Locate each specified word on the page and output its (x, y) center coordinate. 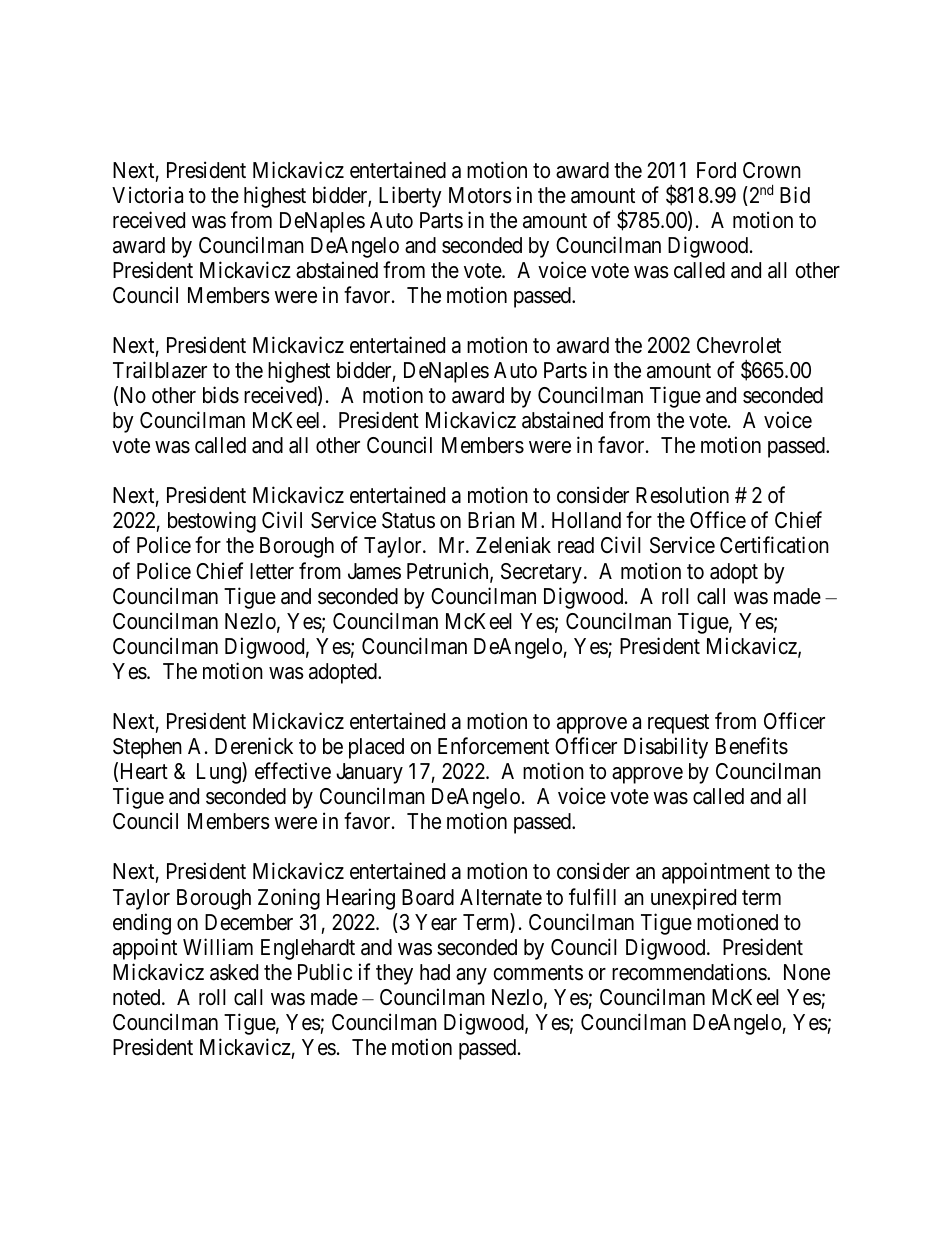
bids (221, 395)
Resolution (682, 495)
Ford (716, 170)
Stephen (147, 748)
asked (234, 972)
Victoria (147, 195)
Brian (491, 520)
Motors (480, 195)
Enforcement (493, 746)
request (678, 724)
